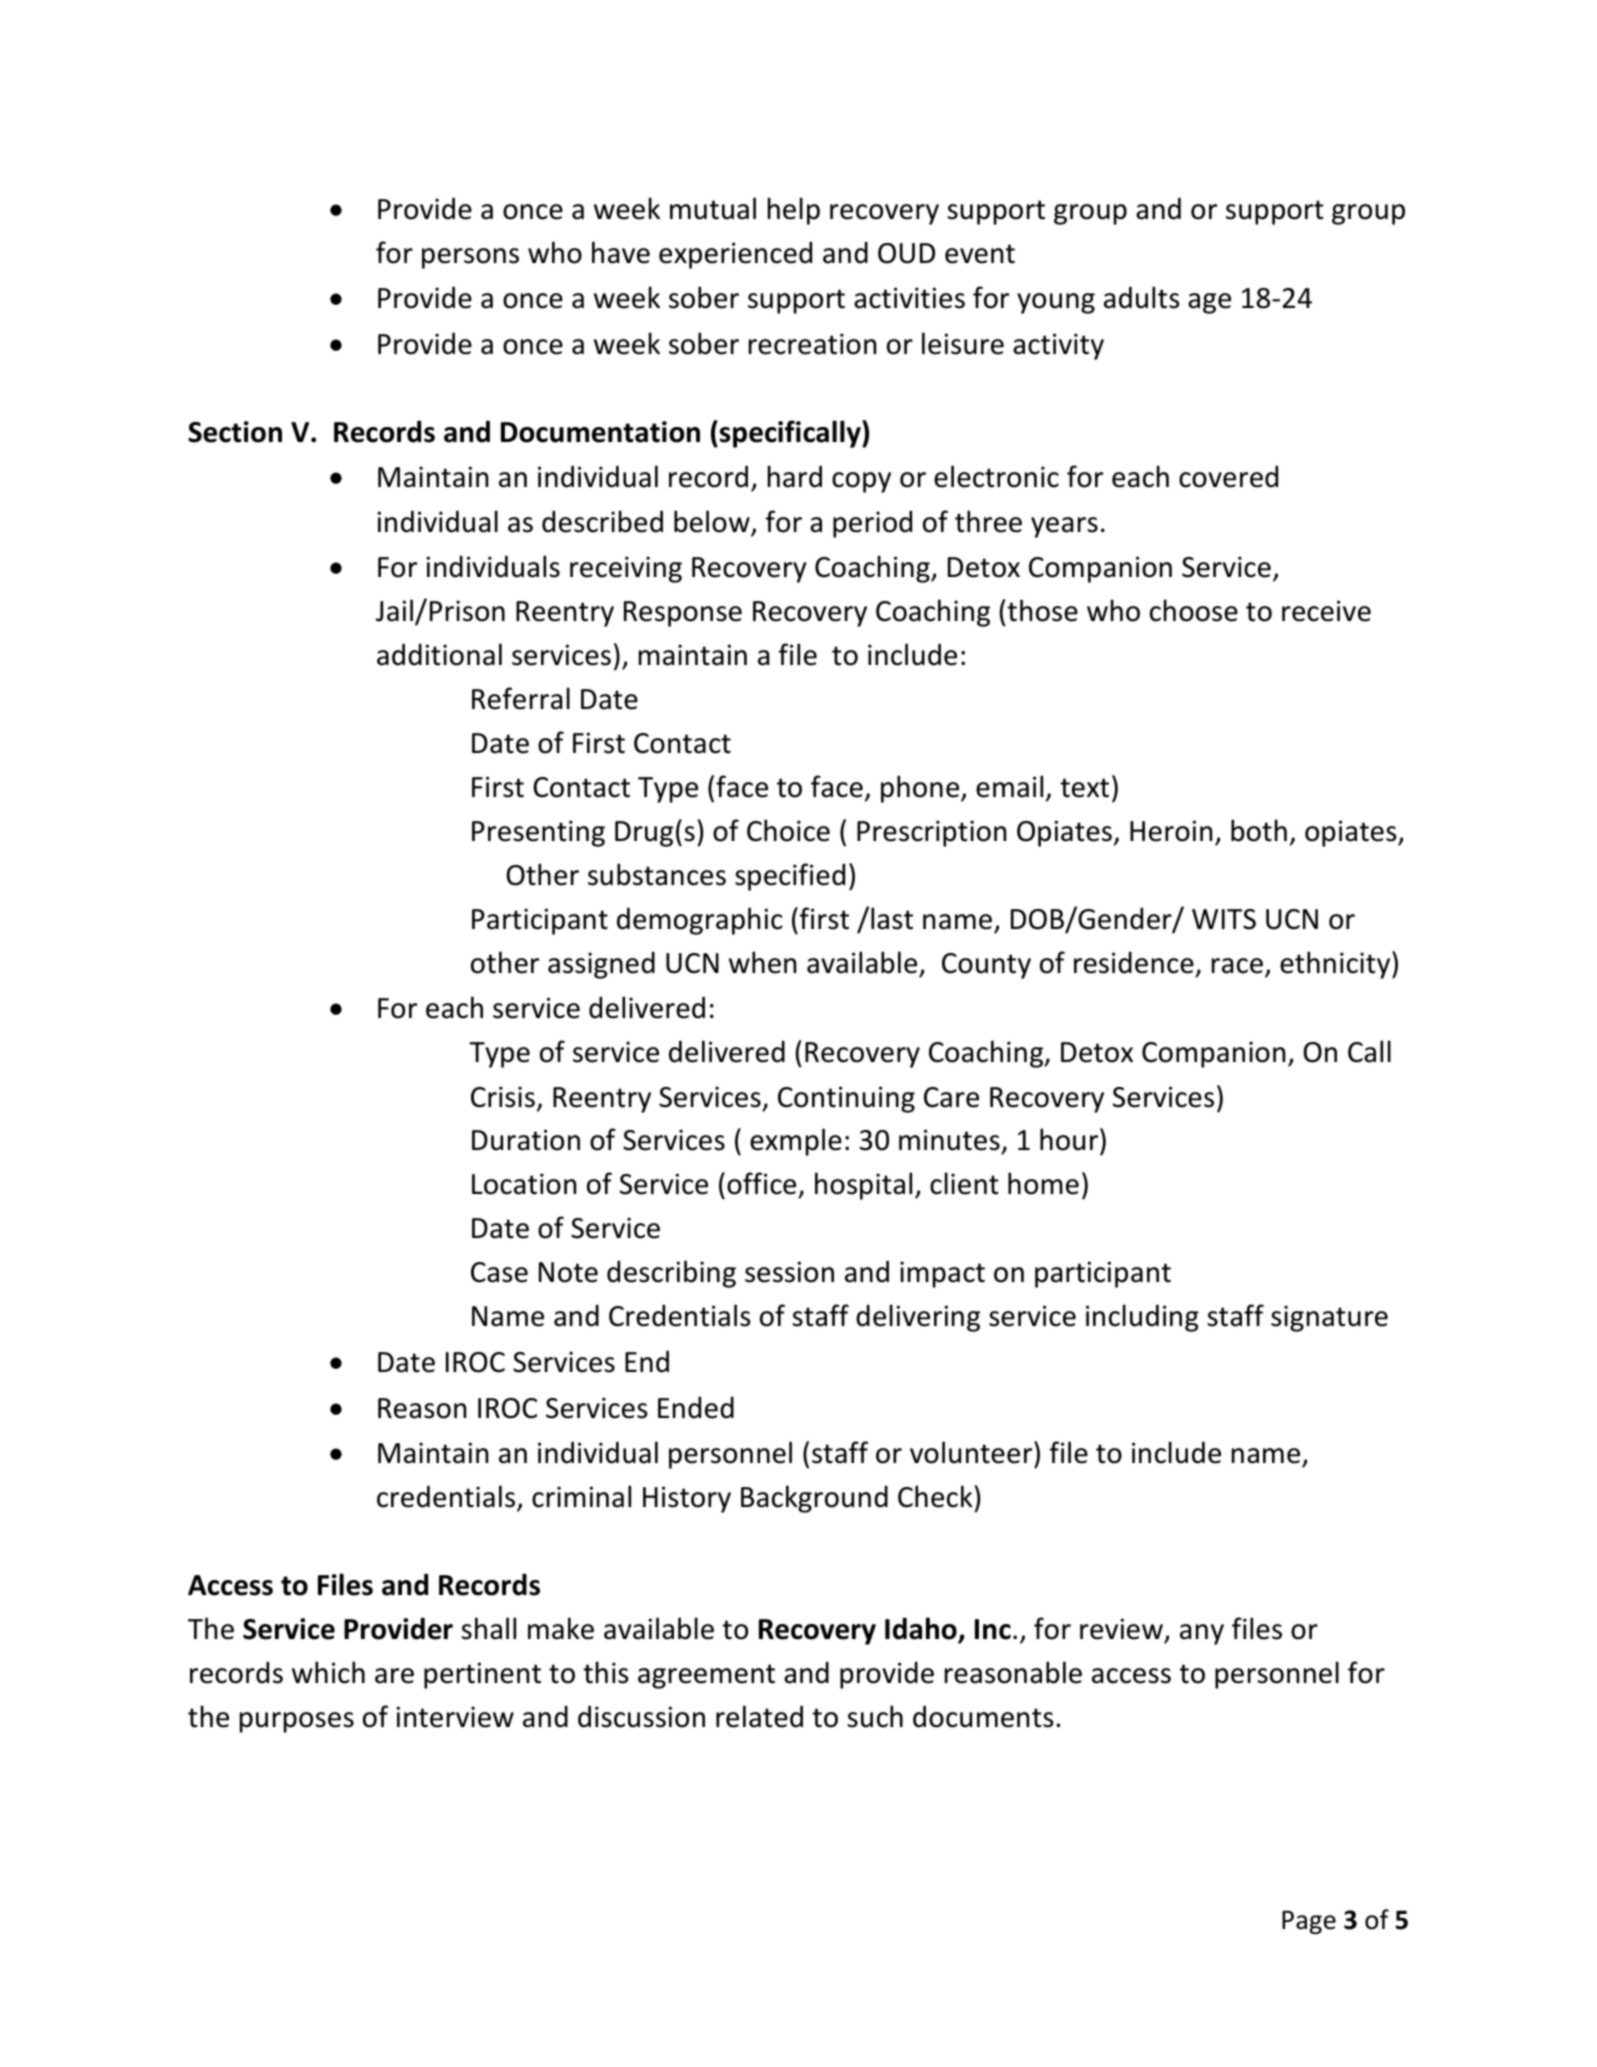 The width and height of the screenshot is (1597, 2067). Describe the element at coordinates (503, 1097) in the screenshot. I see `Crisis` at that location.
